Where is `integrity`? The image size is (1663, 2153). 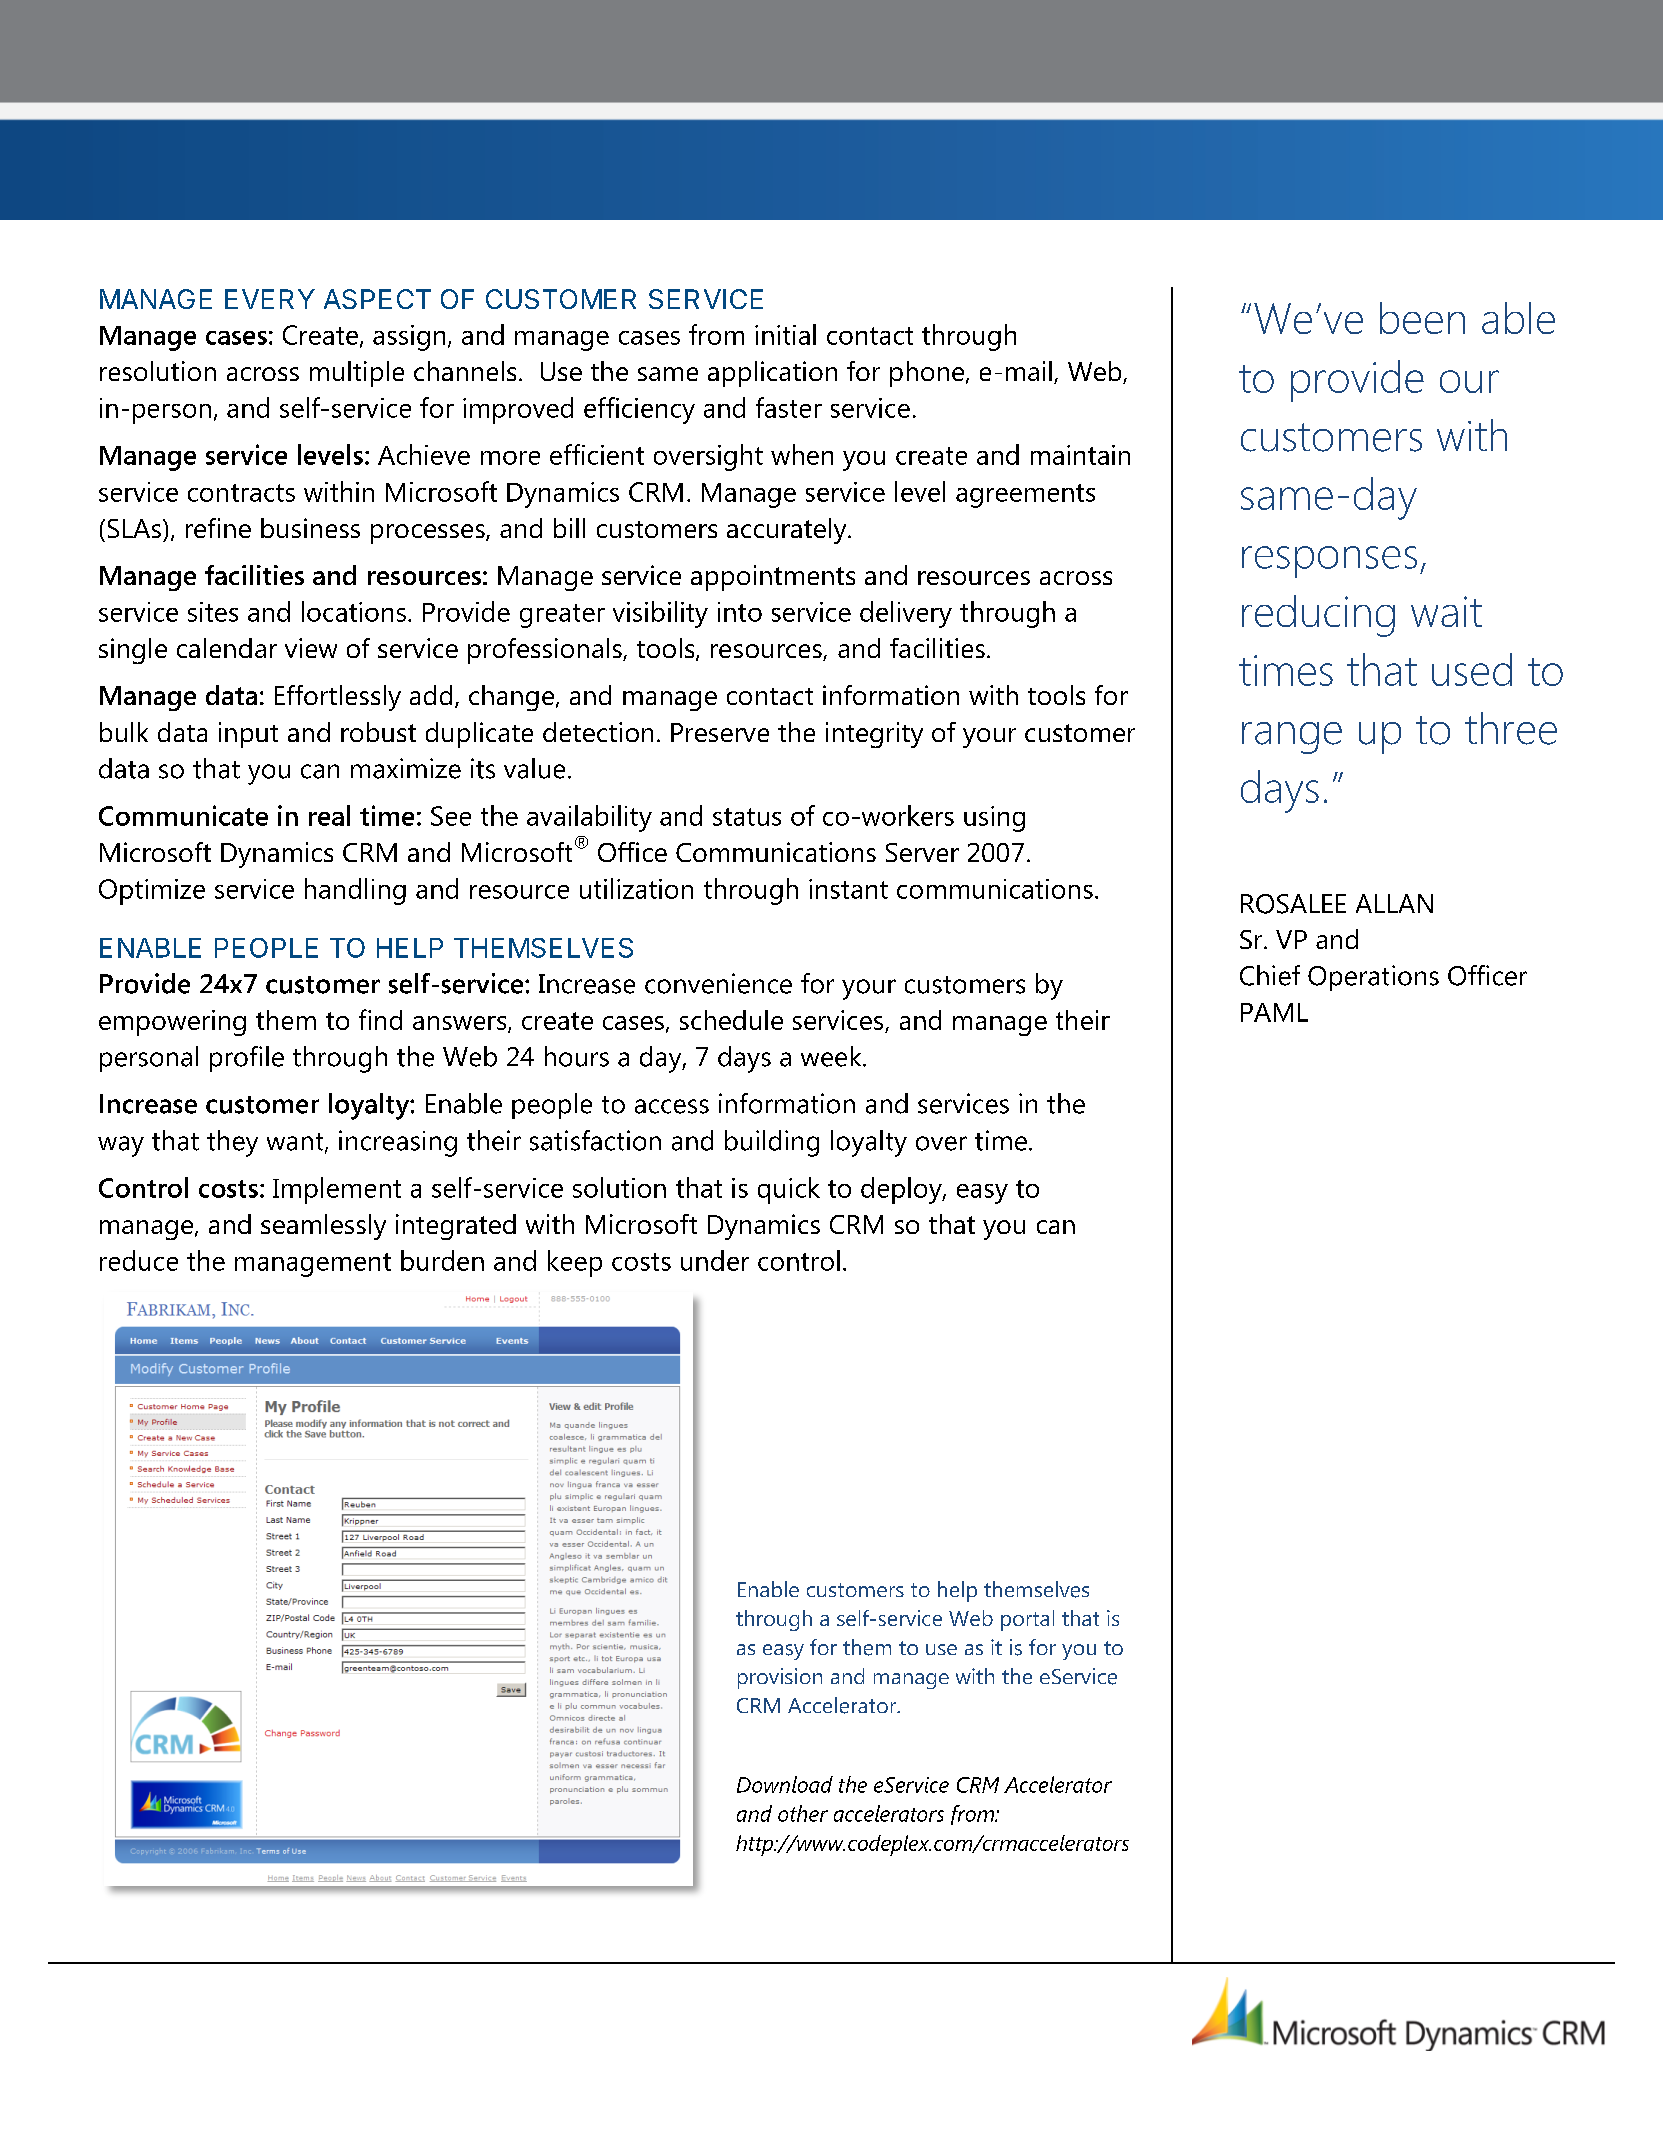 integrity is located at coordinates (874, 735).
